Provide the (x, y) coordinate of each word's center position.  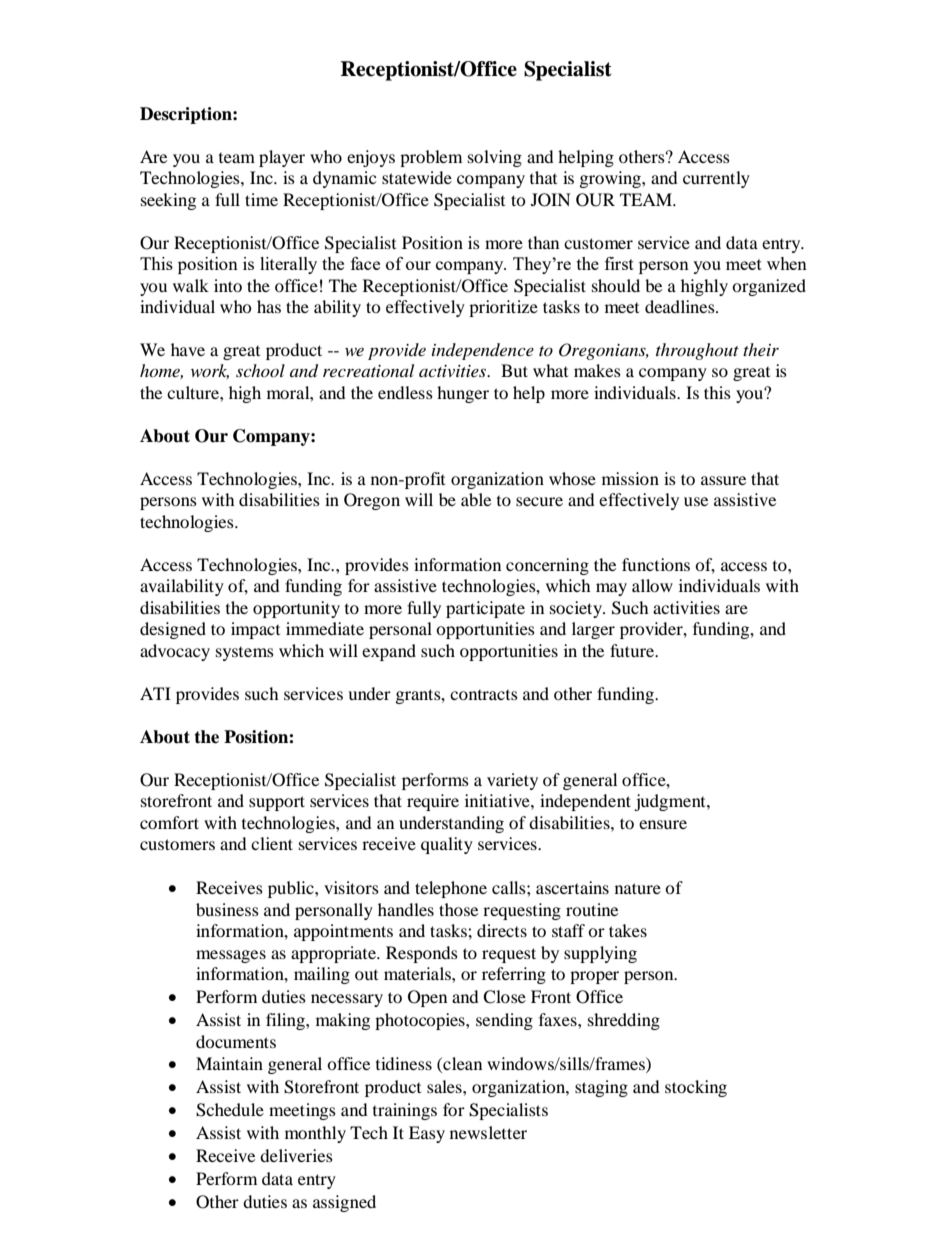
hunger (463, 394)
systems (245, 654)
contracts (484, 695)
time (261, 199)
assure (723, 480)
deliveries (296, 1155)
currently (716, 179)
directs (502, 930)
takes (628, 930)
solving (495, 158)
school (260, 370)
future (633, 650)
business (227, 909)
